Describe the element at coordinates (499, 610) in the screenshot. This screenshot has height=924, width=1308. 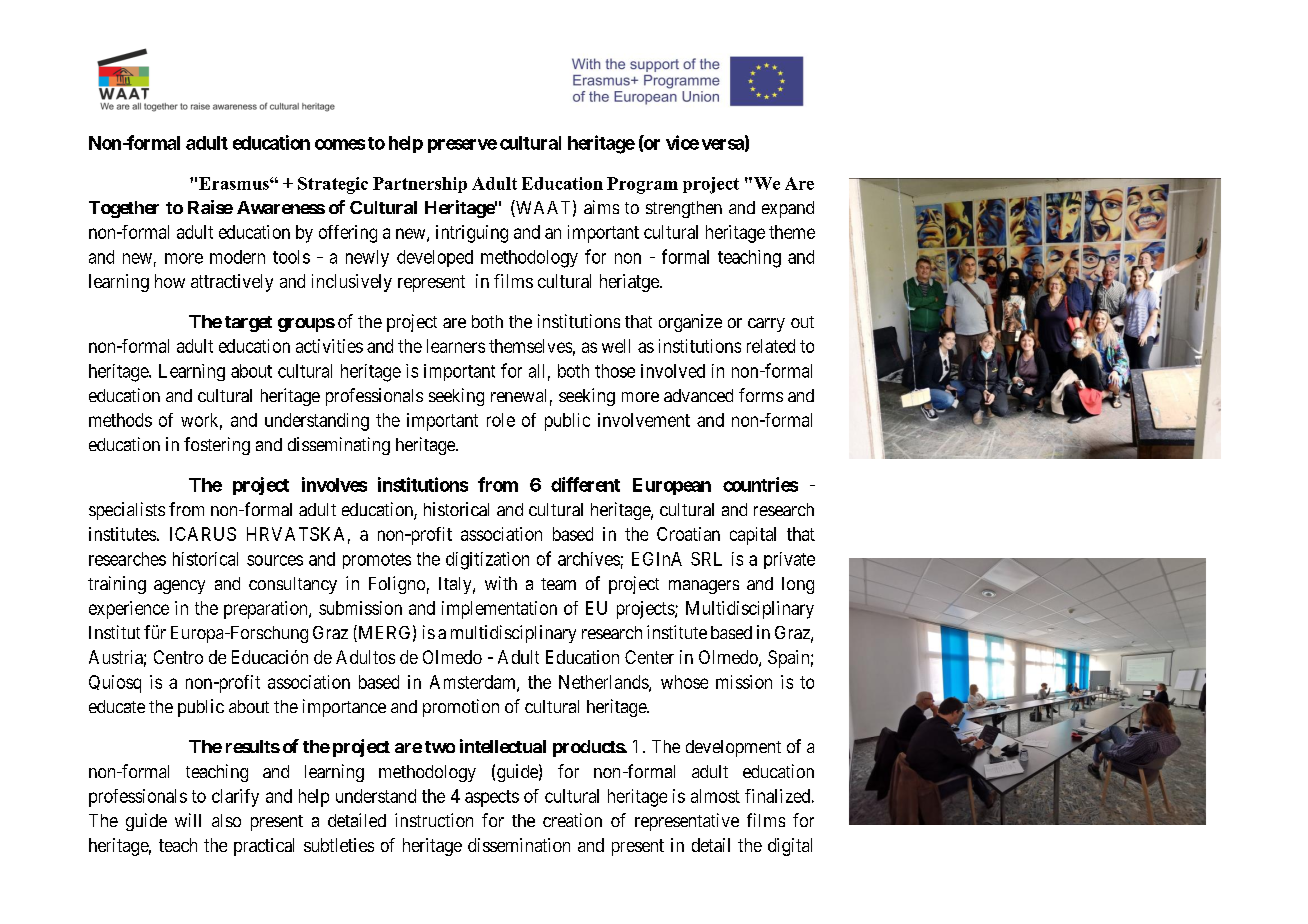
I see `implementation` at that location.
